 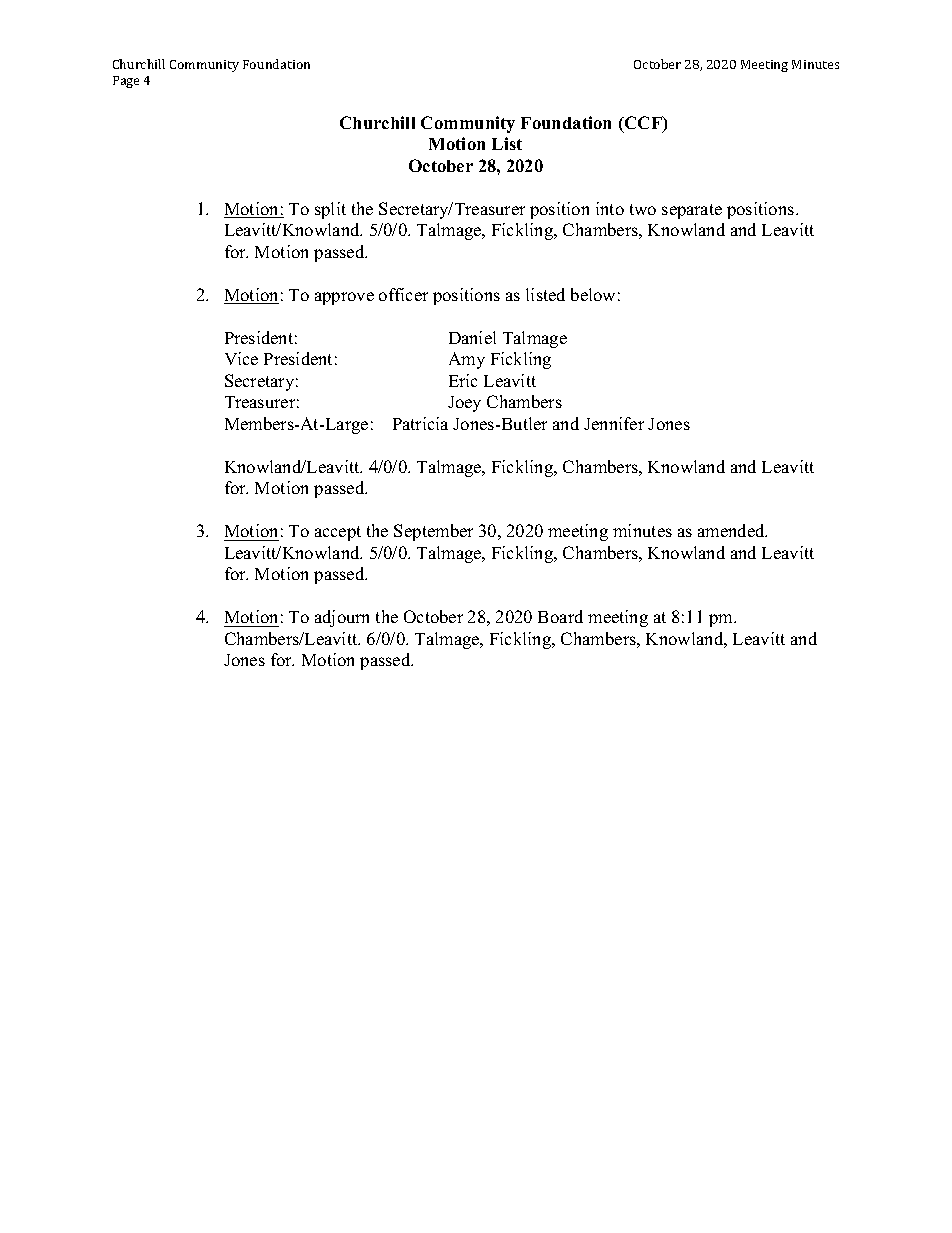 What do you see at coordinates (560, 616) in the document?
I see `Board` at bounding box center [560, 616].
